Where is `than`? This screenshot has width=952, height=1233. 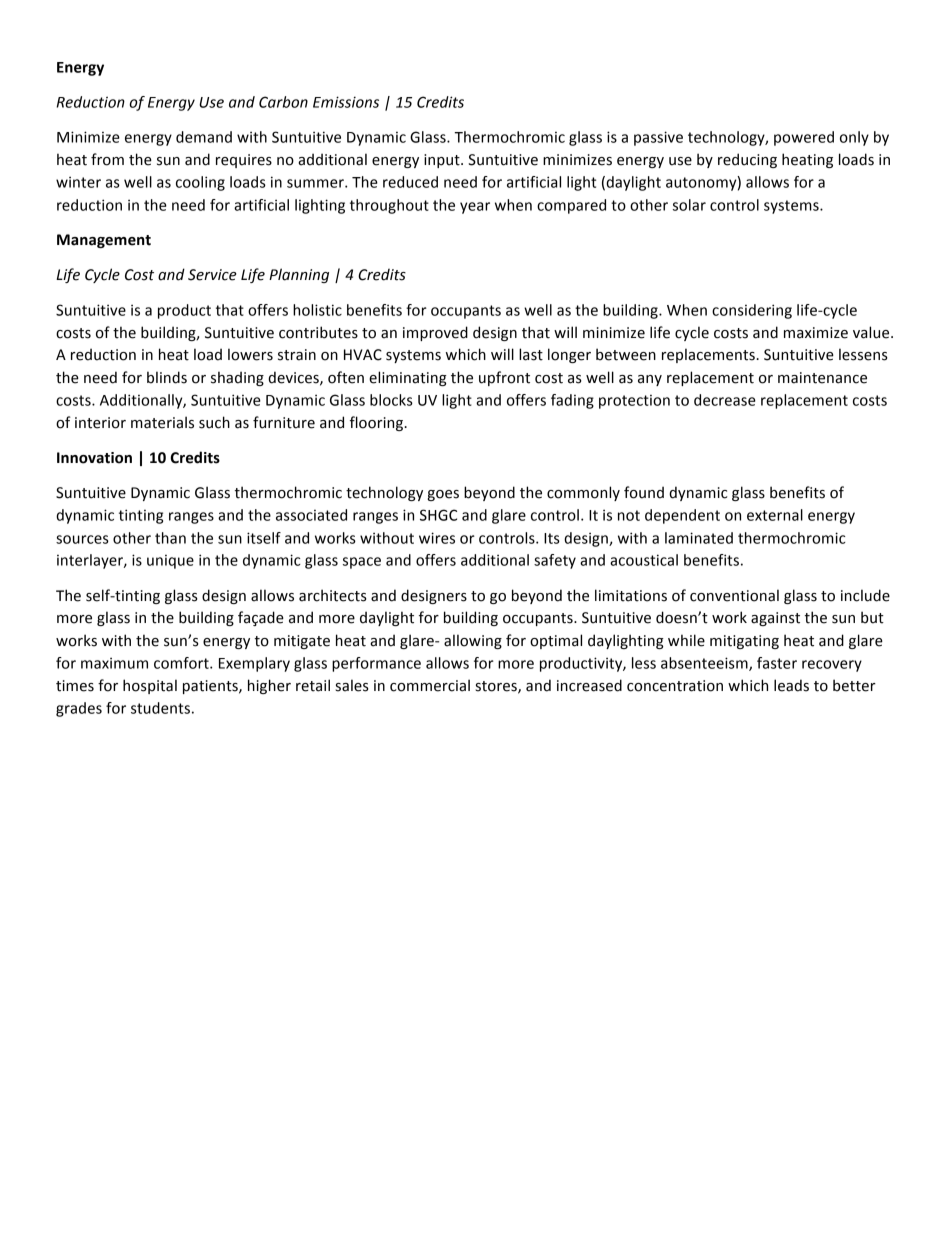
than is located at coordinates (170, 538).
